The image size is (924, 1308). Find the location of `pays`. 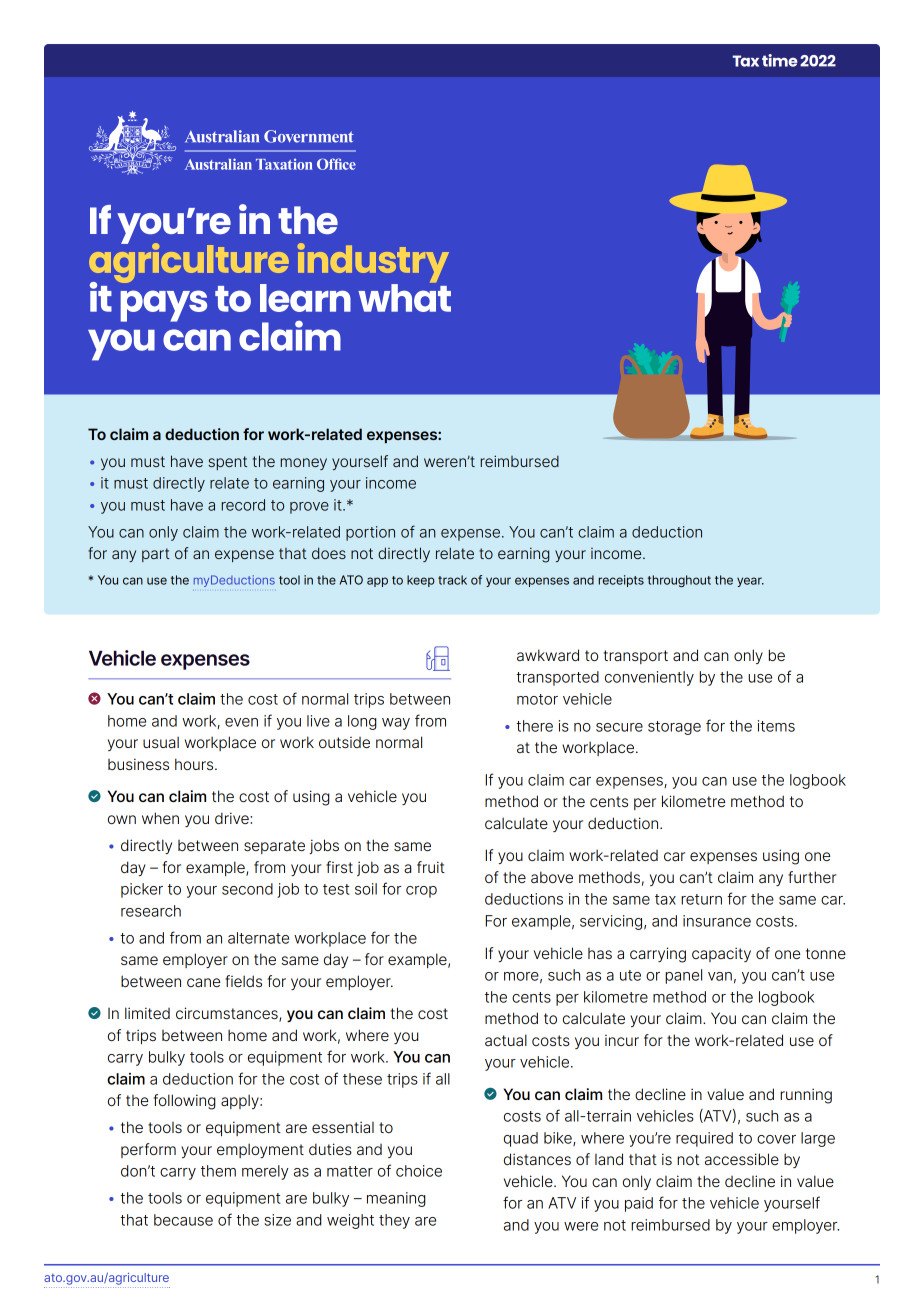

pays is located at coordinates (163, 306).
